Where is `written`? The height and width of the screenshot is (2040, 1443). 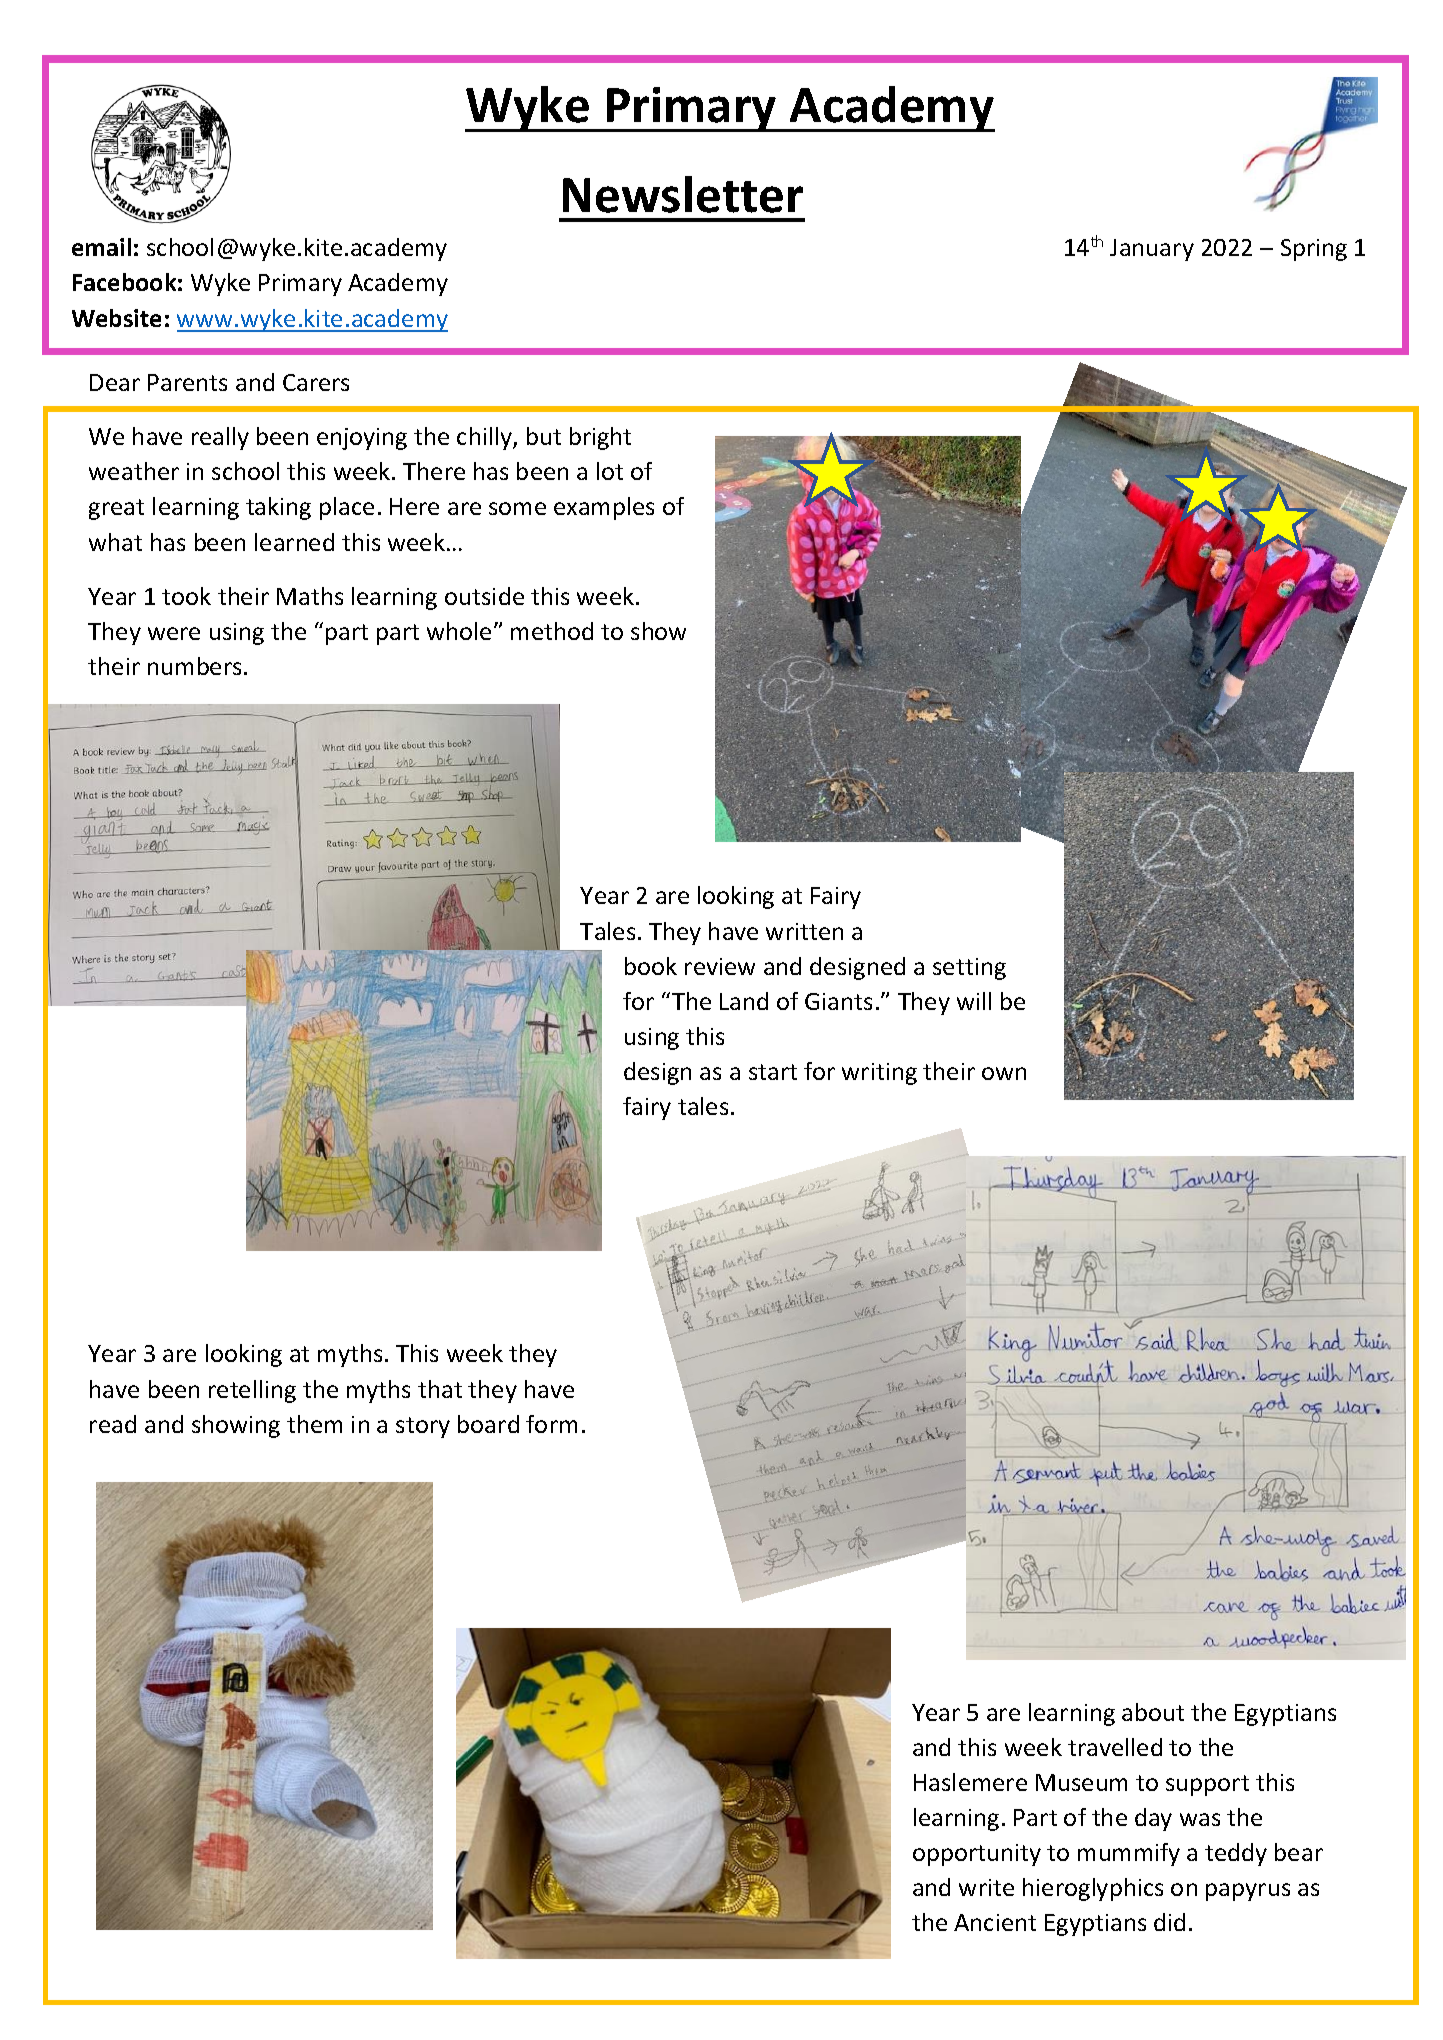
written is located at coordinates (804, 931).
